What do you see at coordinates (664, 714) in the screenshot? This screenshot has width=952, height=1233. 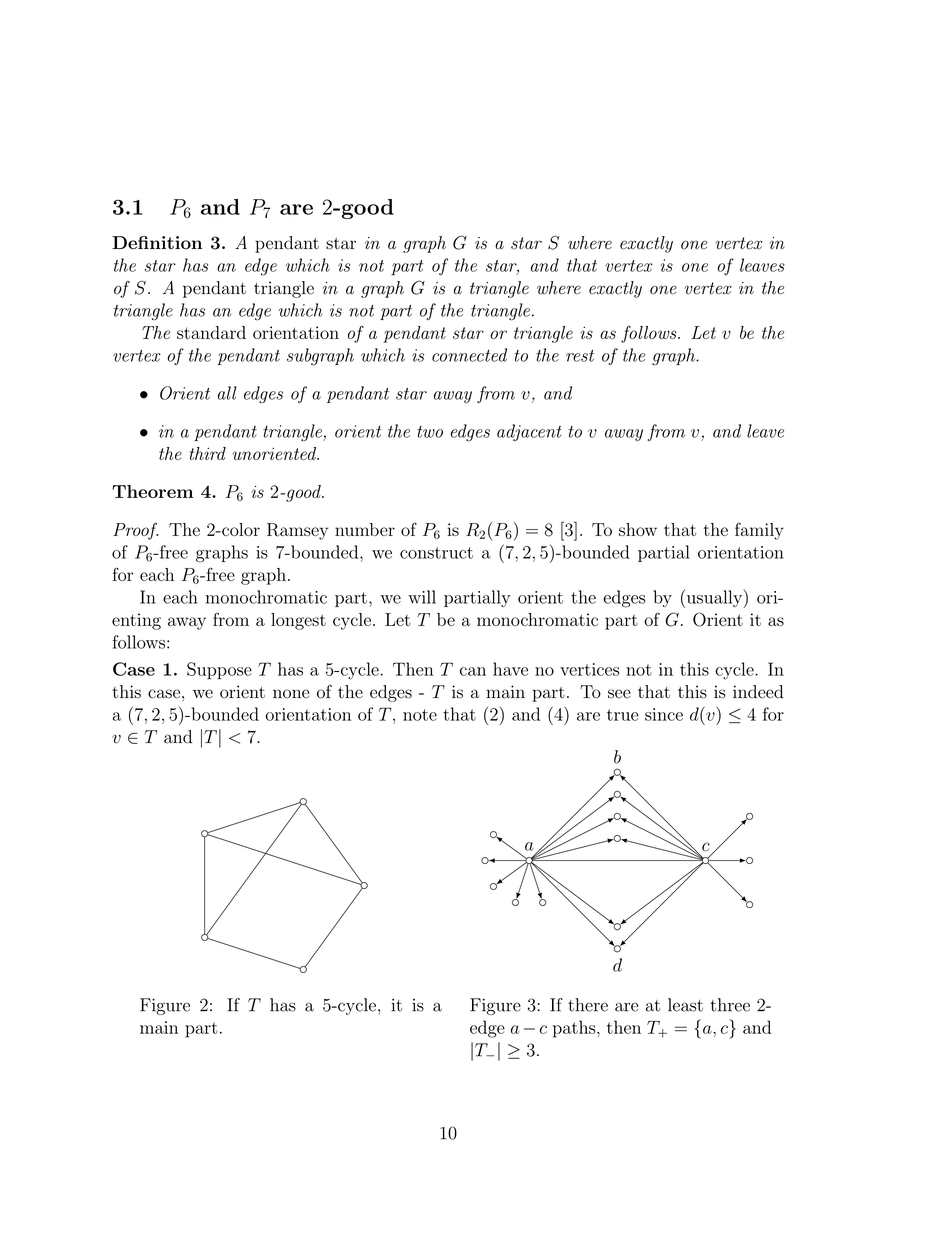 I see `since` at bounding box center [664, 714].
